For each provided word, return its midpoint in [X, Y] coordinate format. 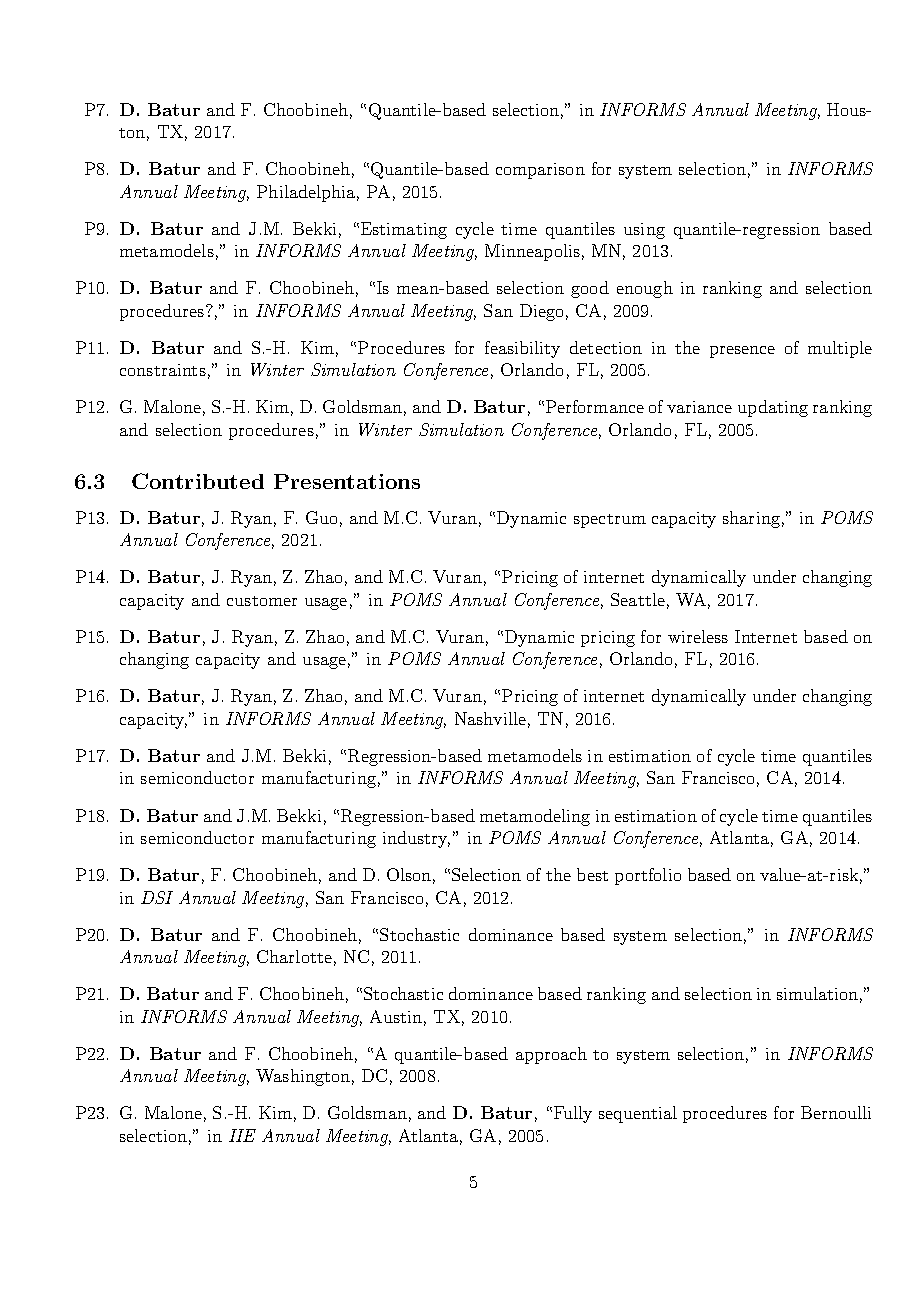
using [644, 231]
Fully [571, 1114]
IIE [242, 1135]
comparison [540, 171]
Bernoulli [836, 1112]
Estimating [402, 230]
